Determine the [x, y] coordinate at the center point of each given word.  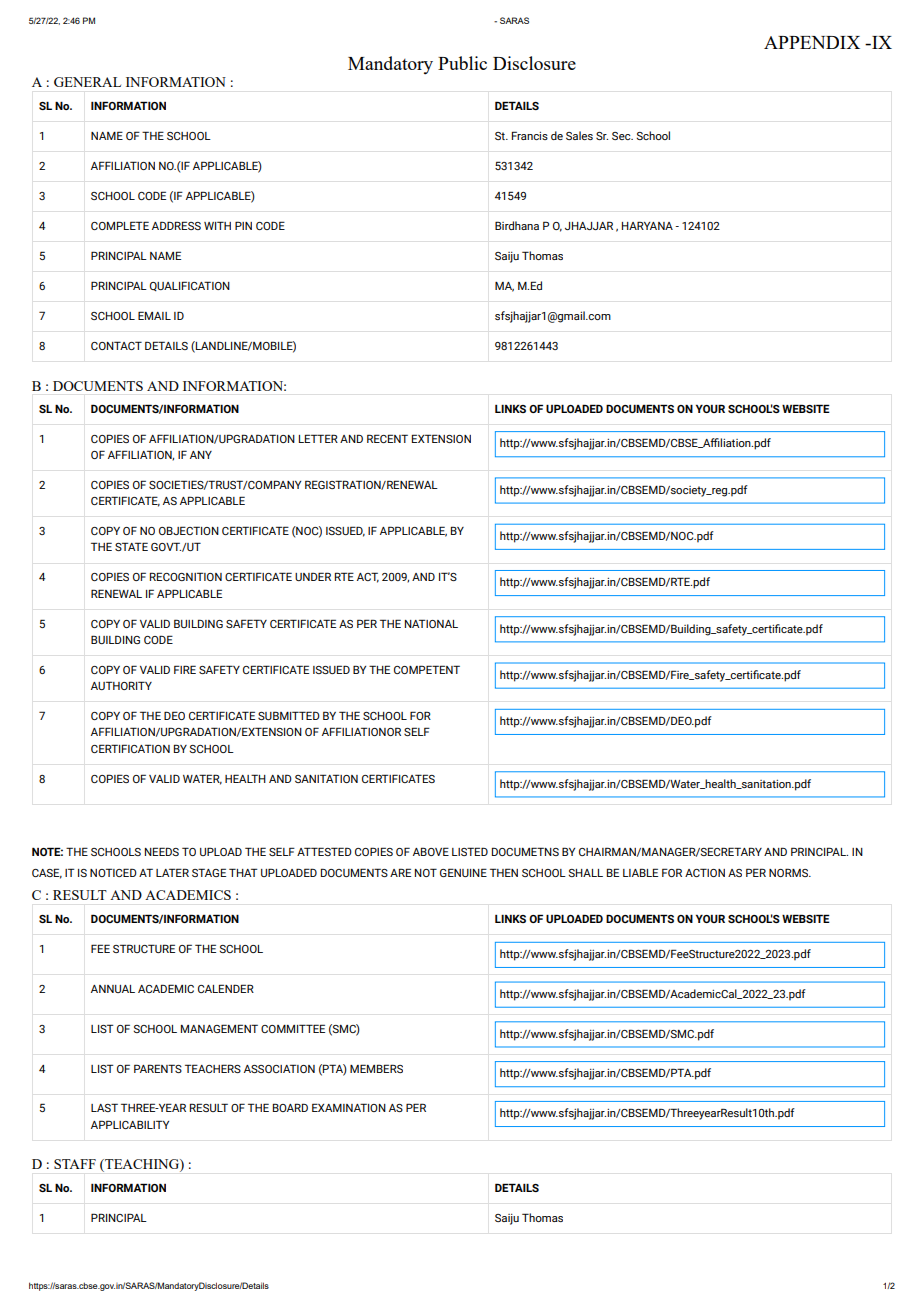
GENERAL [87, 82]
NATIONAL [431, 623]
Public [462, 63]
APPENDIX [812, 42]
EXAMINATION [349, 1107]
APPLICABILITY [130, 1124]
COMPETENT [427, 669]
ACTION [705, 872]
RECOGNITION [186, 576]
